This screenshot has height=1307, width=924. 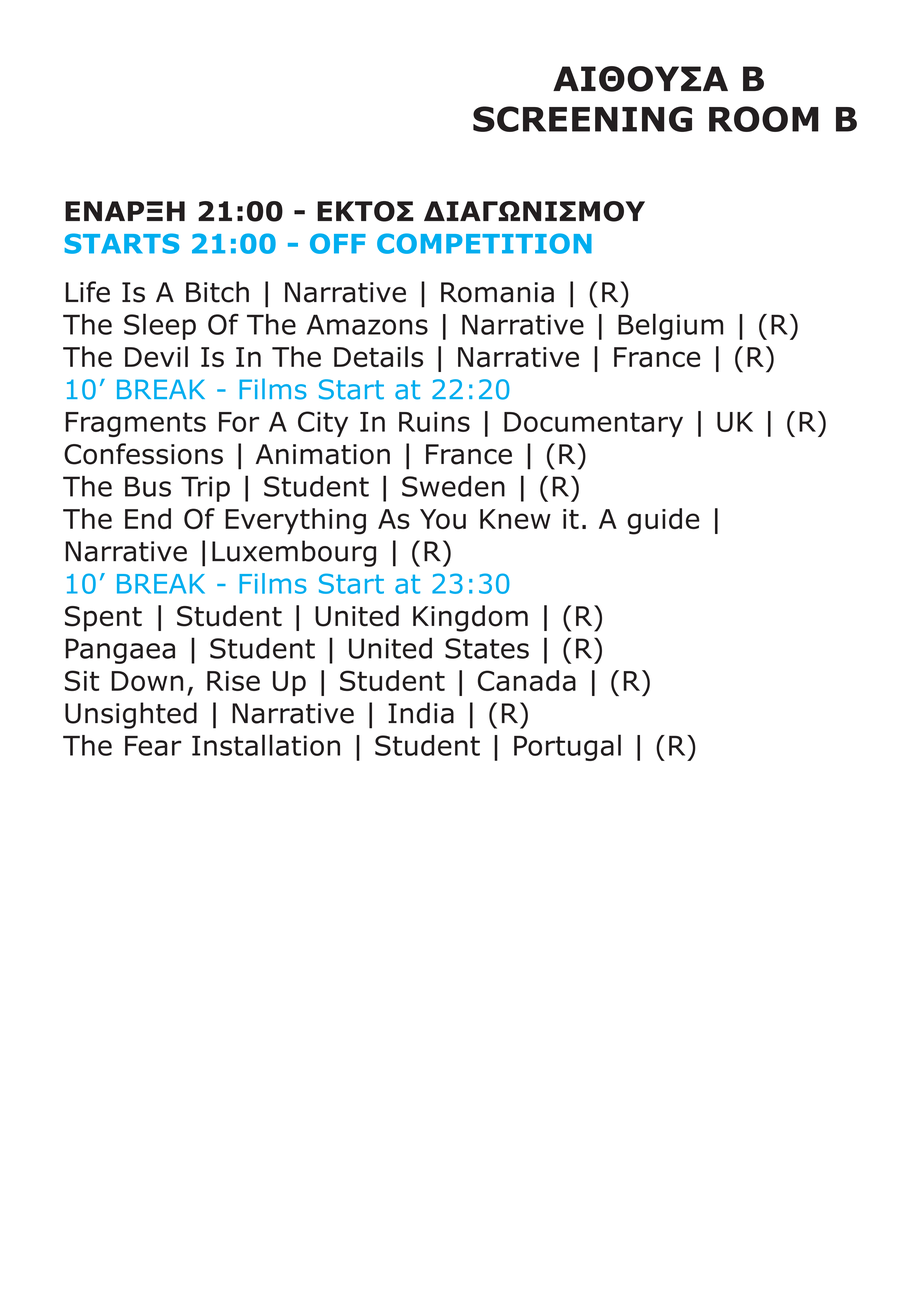 What do you see at coordinates (764, 119) in the screenshot?
I see `ROOM` at bounding box center [764, 119].
